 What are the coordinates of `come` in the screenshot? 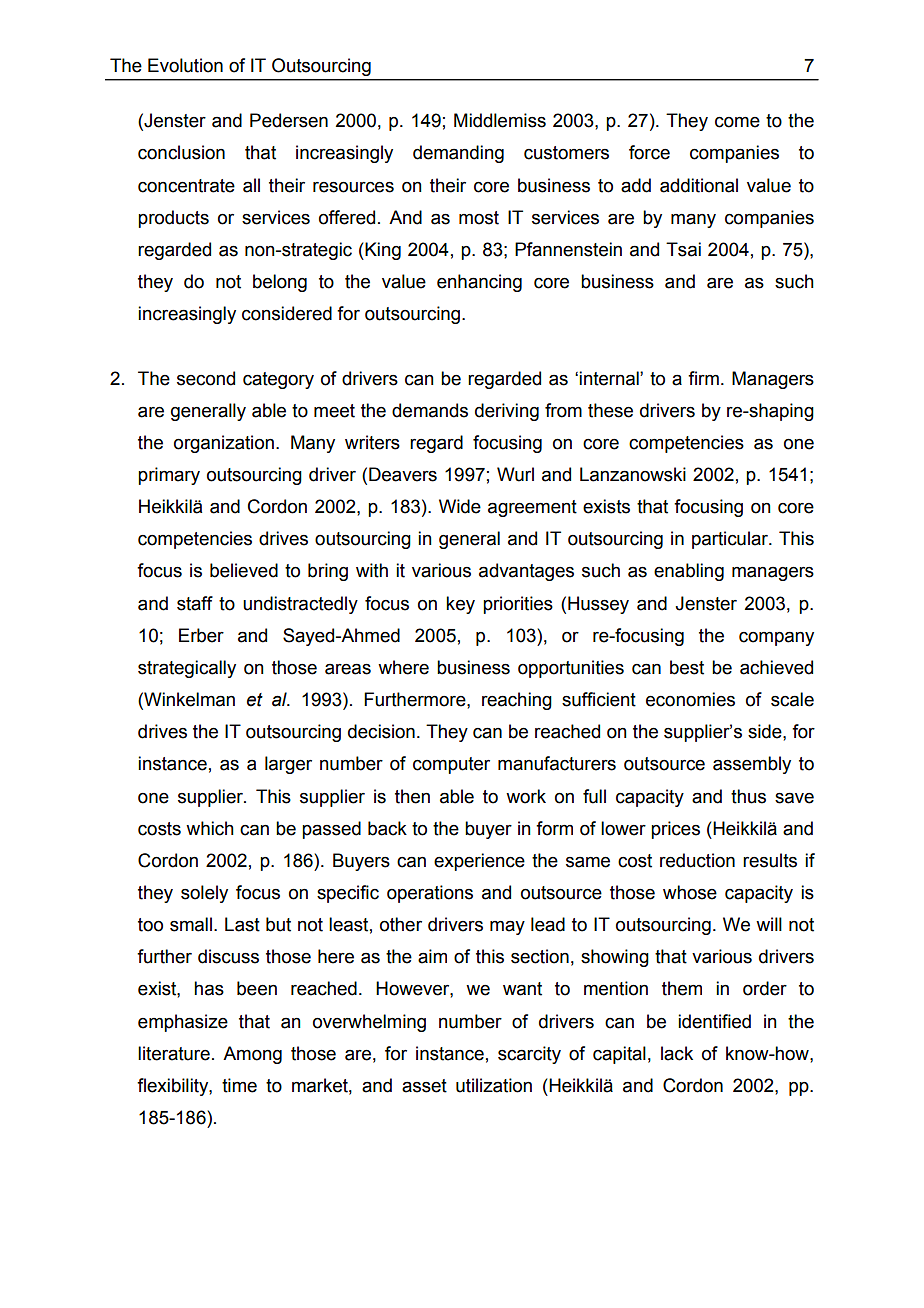 It's located at (737, 122).
